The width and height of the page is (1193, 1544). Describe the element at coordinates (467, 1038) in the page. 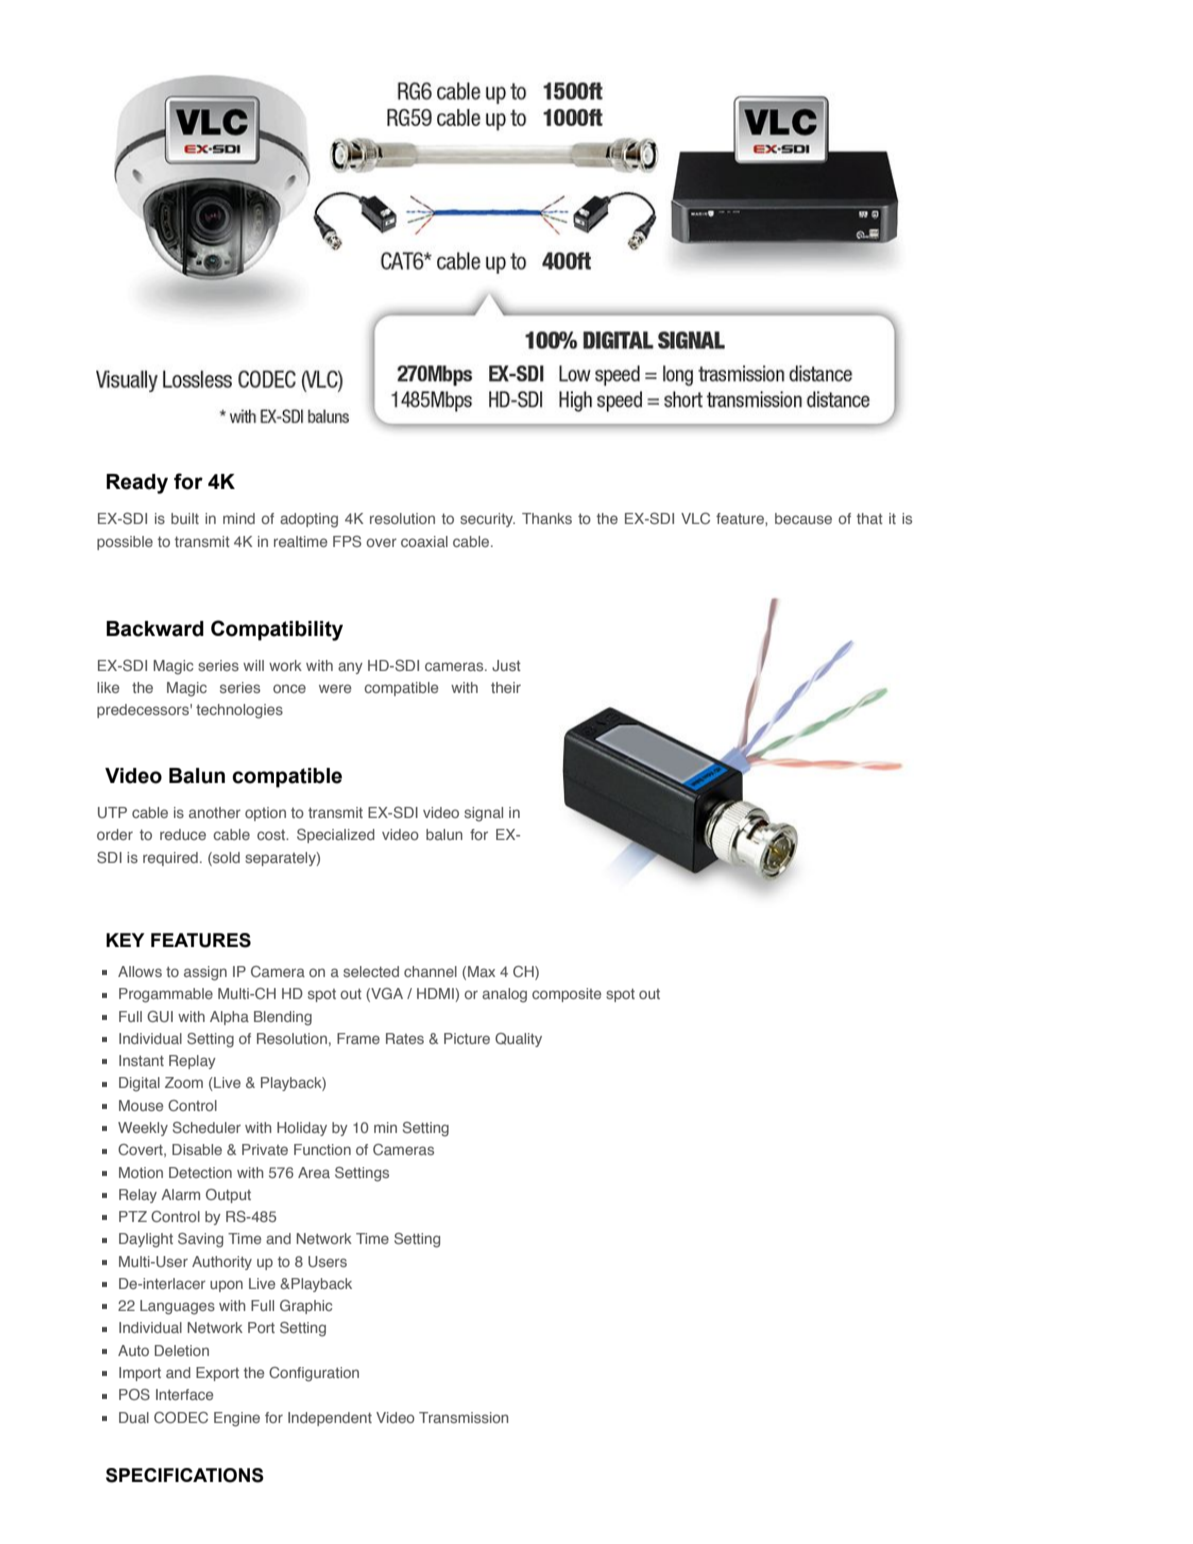

I see `Picture` at that location.
